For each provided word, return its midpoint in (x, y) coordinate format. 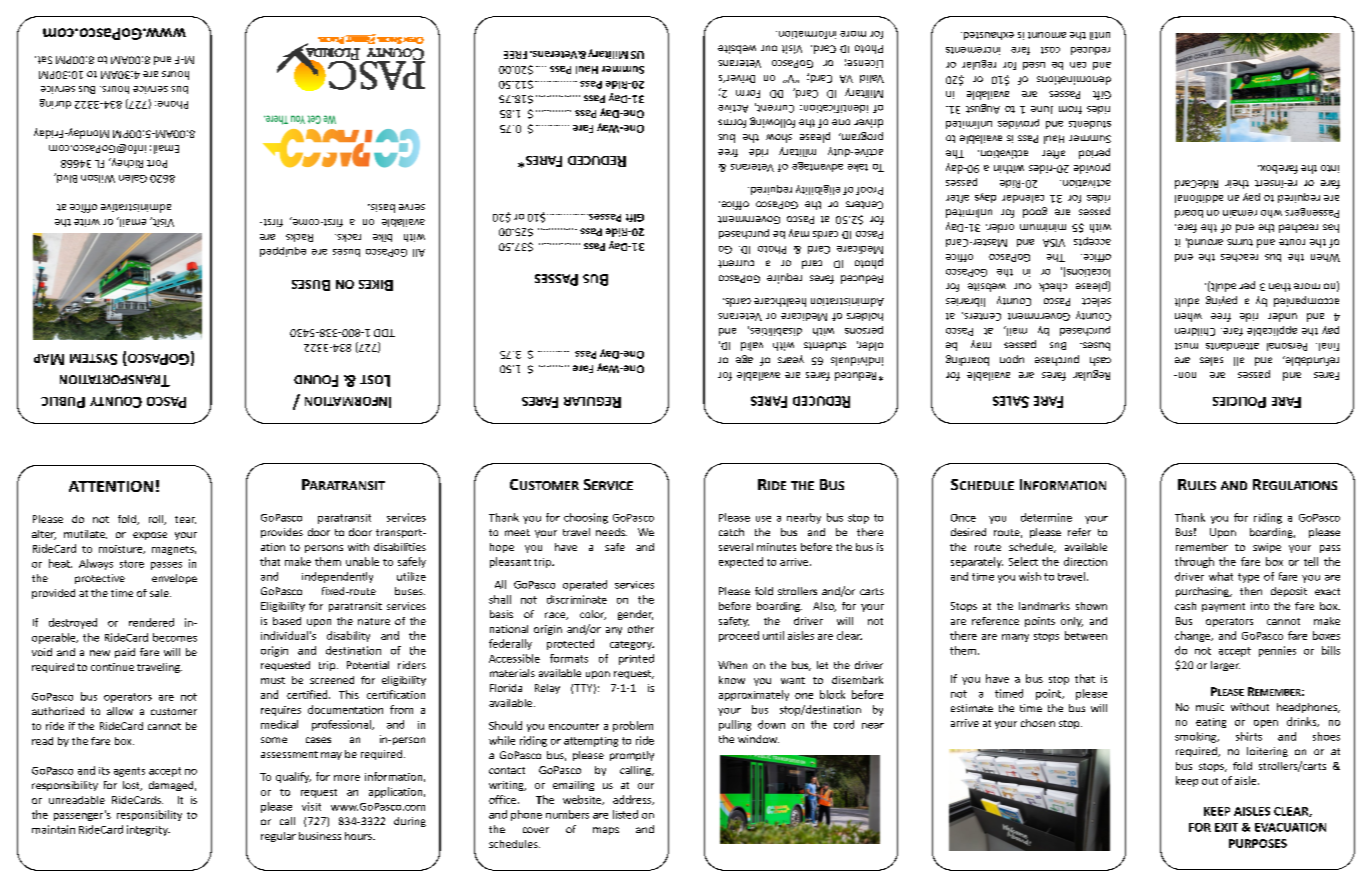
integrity (148, 830)
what (1221, 576)
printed (636, 659)
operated (585, 585)
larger (1225, 666)
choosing (586, 518)
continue (112, 667)
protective (100, 579)
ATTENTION (111, 486)
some (274, 740)
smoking (1197, 737)
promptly (632, 756)
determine (1046, 517)
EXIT (1226, 827)
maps (606, 831)
